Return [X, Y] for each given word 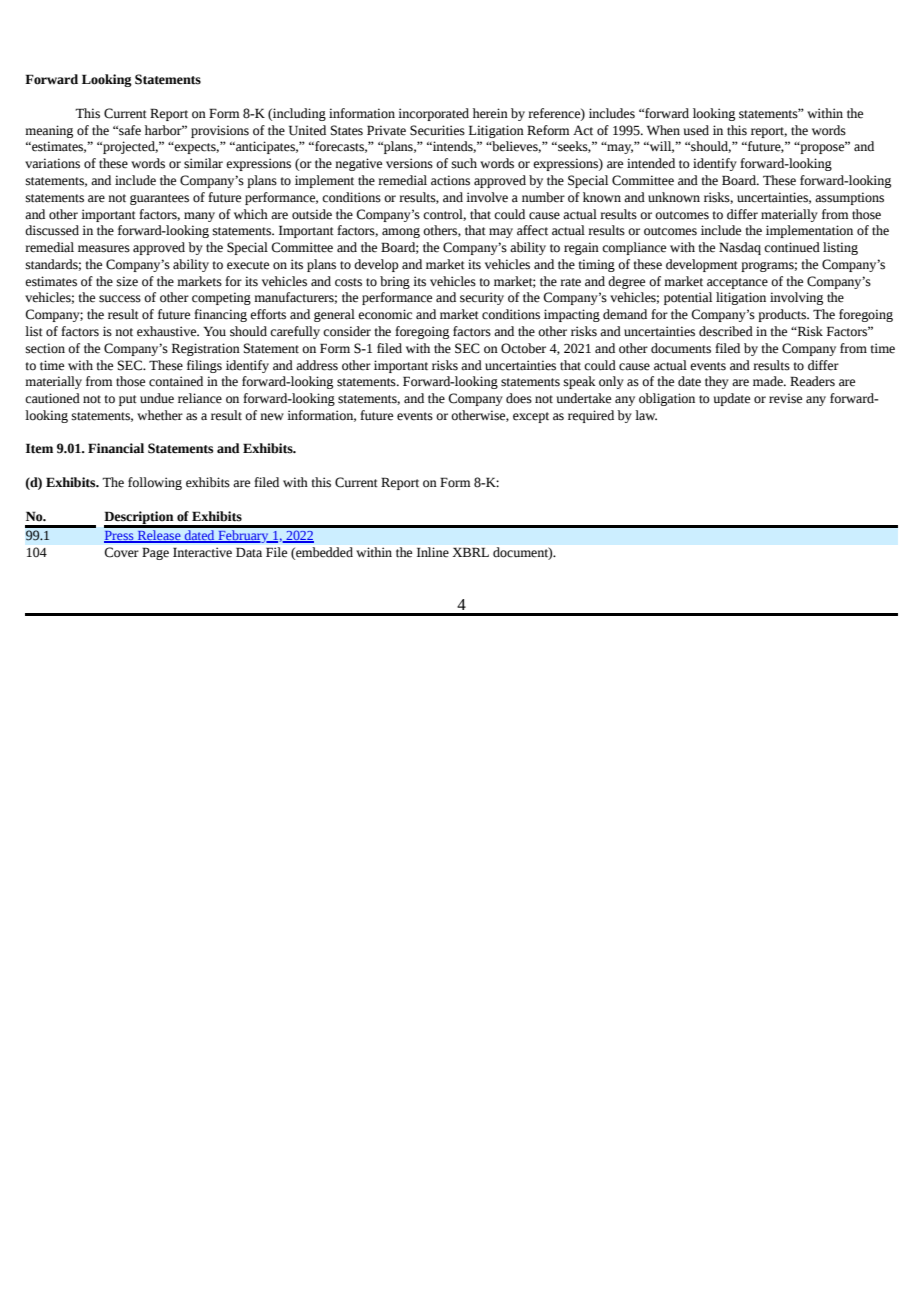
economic [385, 314]
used [696, 130]
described [726, 331]
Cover [122, 552]
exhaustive [168, 331]
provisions [220, 131]
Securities [437, 130]
